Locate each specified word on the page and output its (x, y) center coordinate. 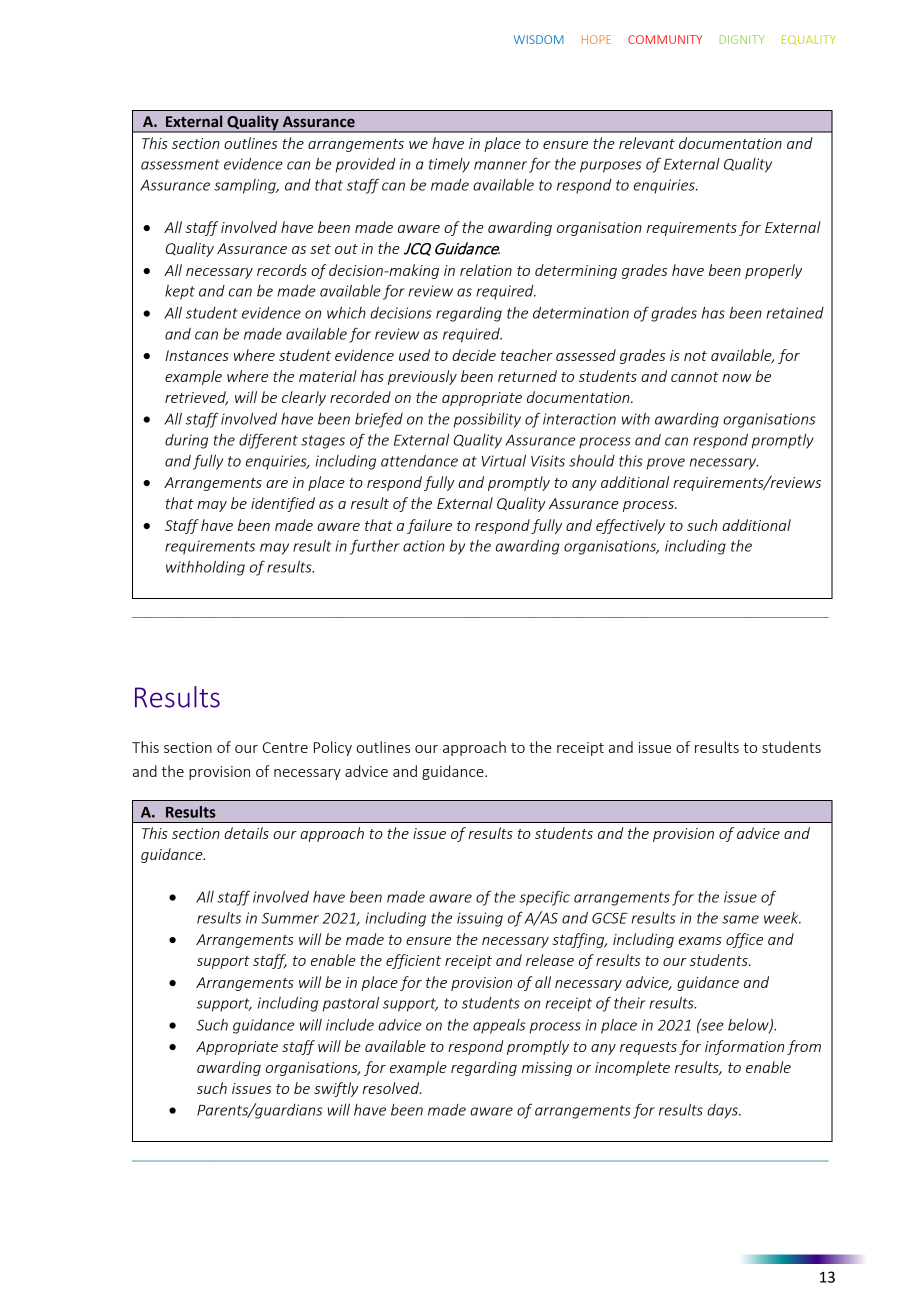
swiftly (336, 1089)
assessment (180, 164)
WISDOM (539, 39)
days (723, 1111)
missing (547, 1069)
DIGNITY (742, 39)
